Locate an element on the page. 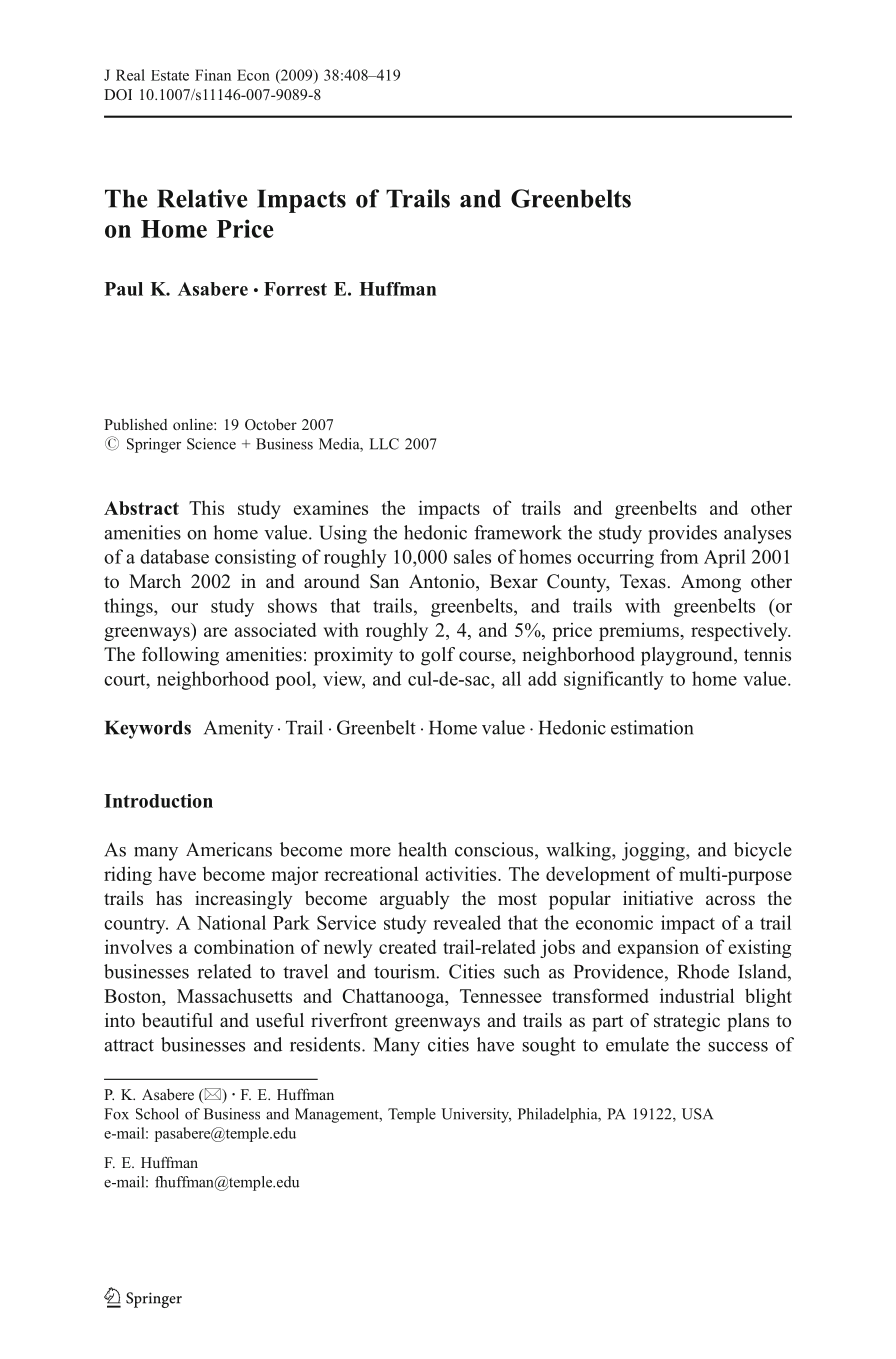 The width and height of the document is (896, 1359). jogging is located at coordinates (654, 851).
